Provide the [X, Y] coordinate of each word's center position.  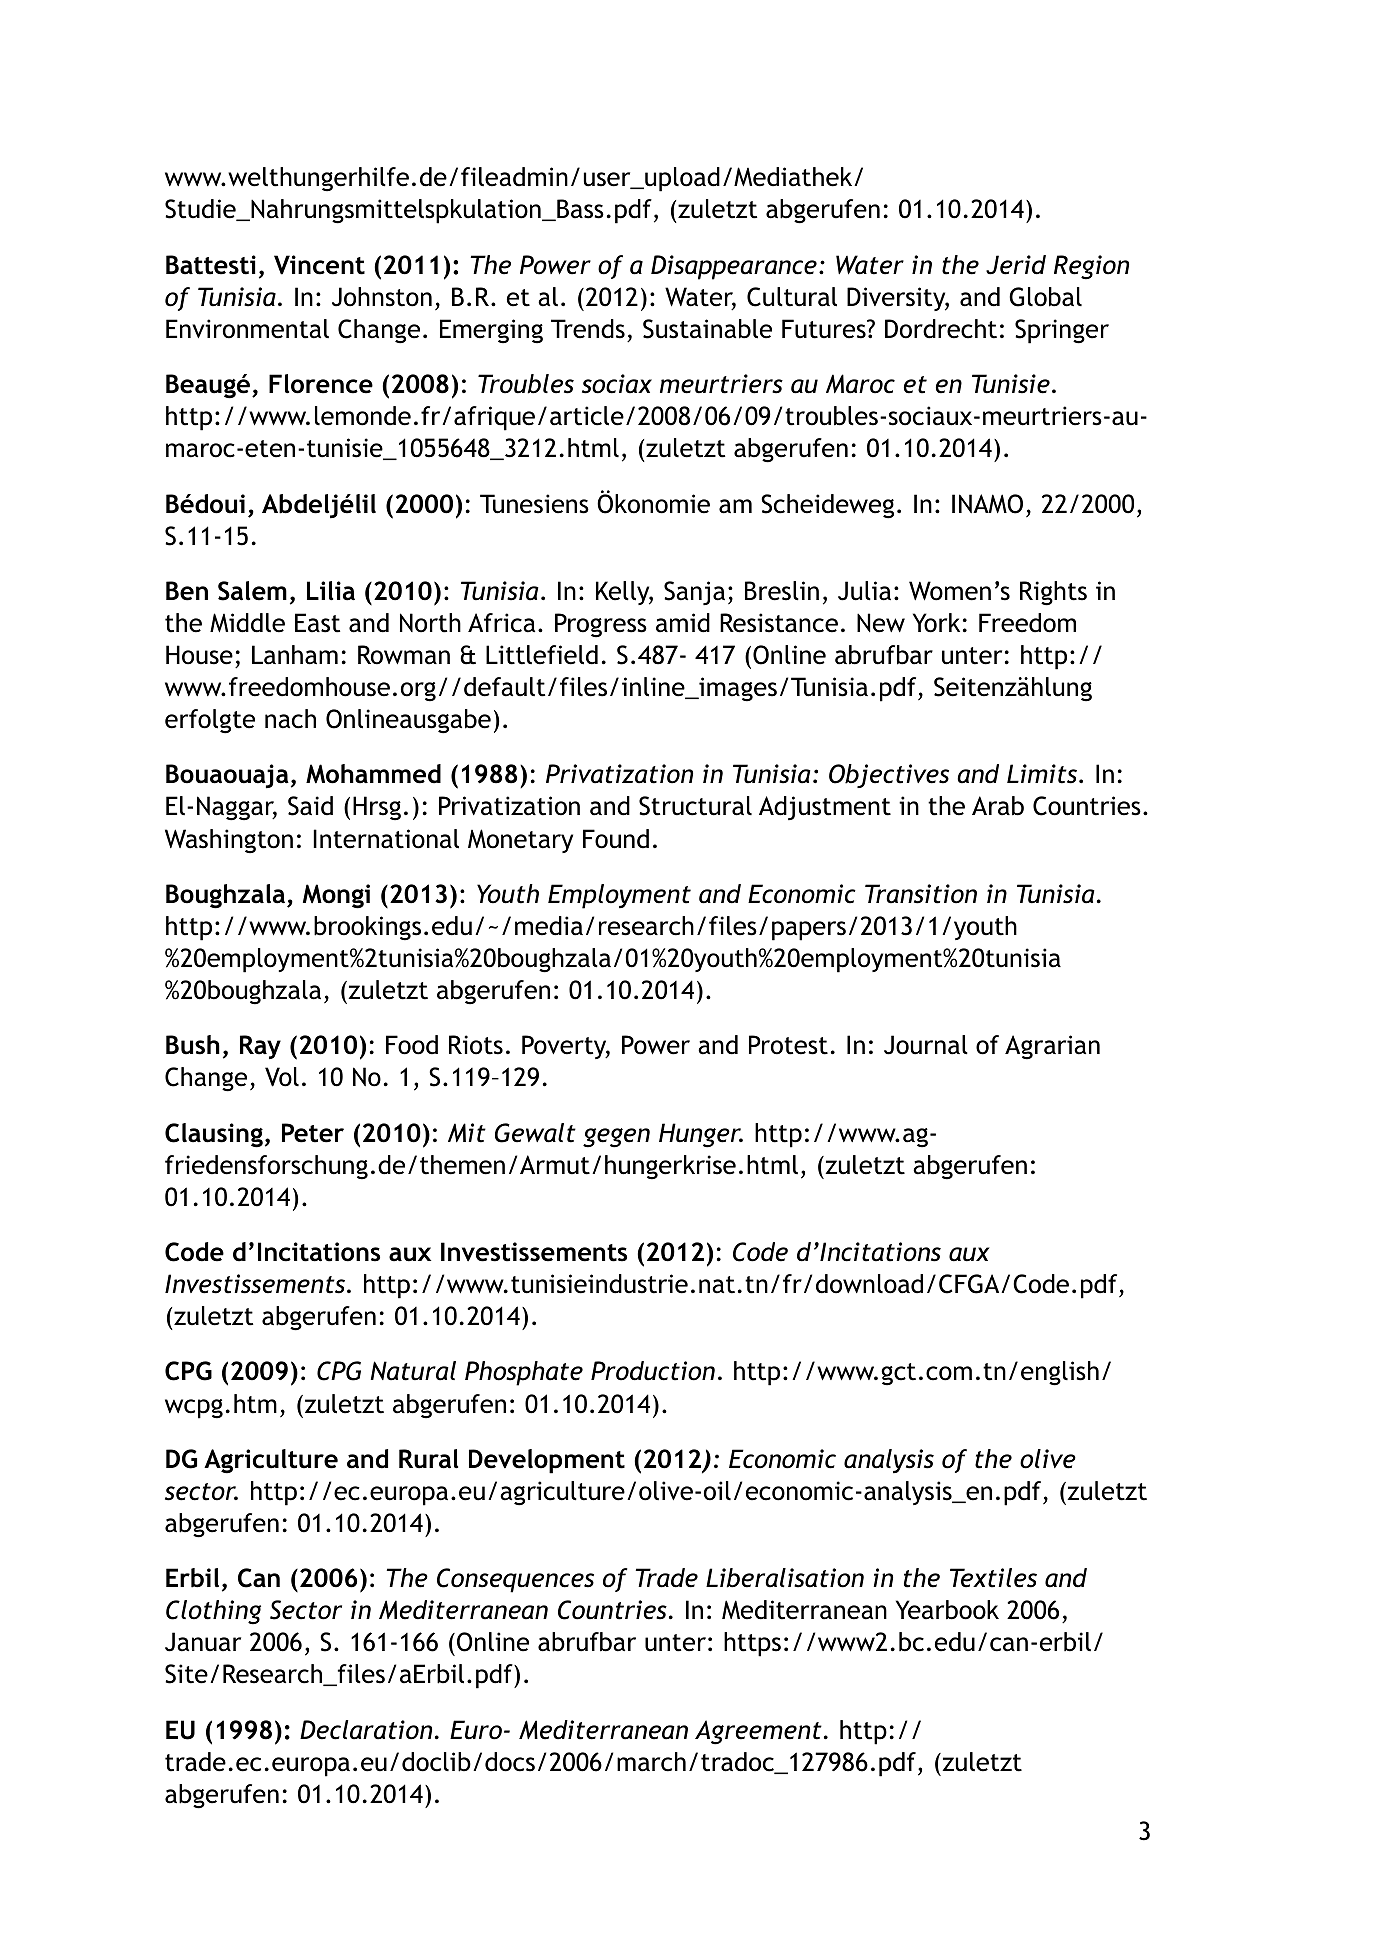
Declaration [366, 1730]
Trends [588, 329]
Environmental [247, 329]
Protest [788, 1045]
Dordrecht [941, 329]
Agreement [758, 1732]
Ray [260, 1047]
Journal [926, 1045]
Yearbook [947, 1610]
